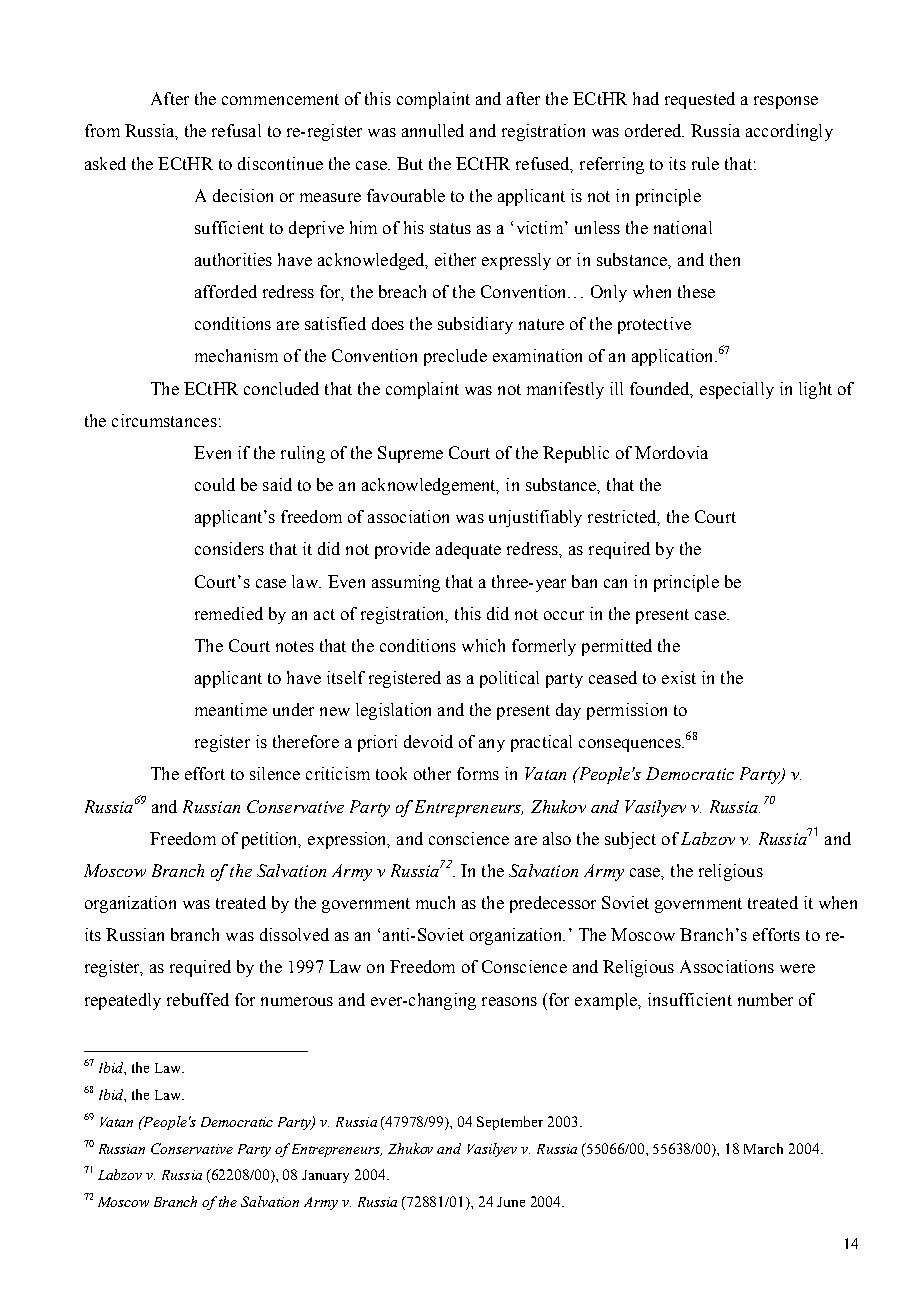  I want to click on January, so click(325, 1176).
